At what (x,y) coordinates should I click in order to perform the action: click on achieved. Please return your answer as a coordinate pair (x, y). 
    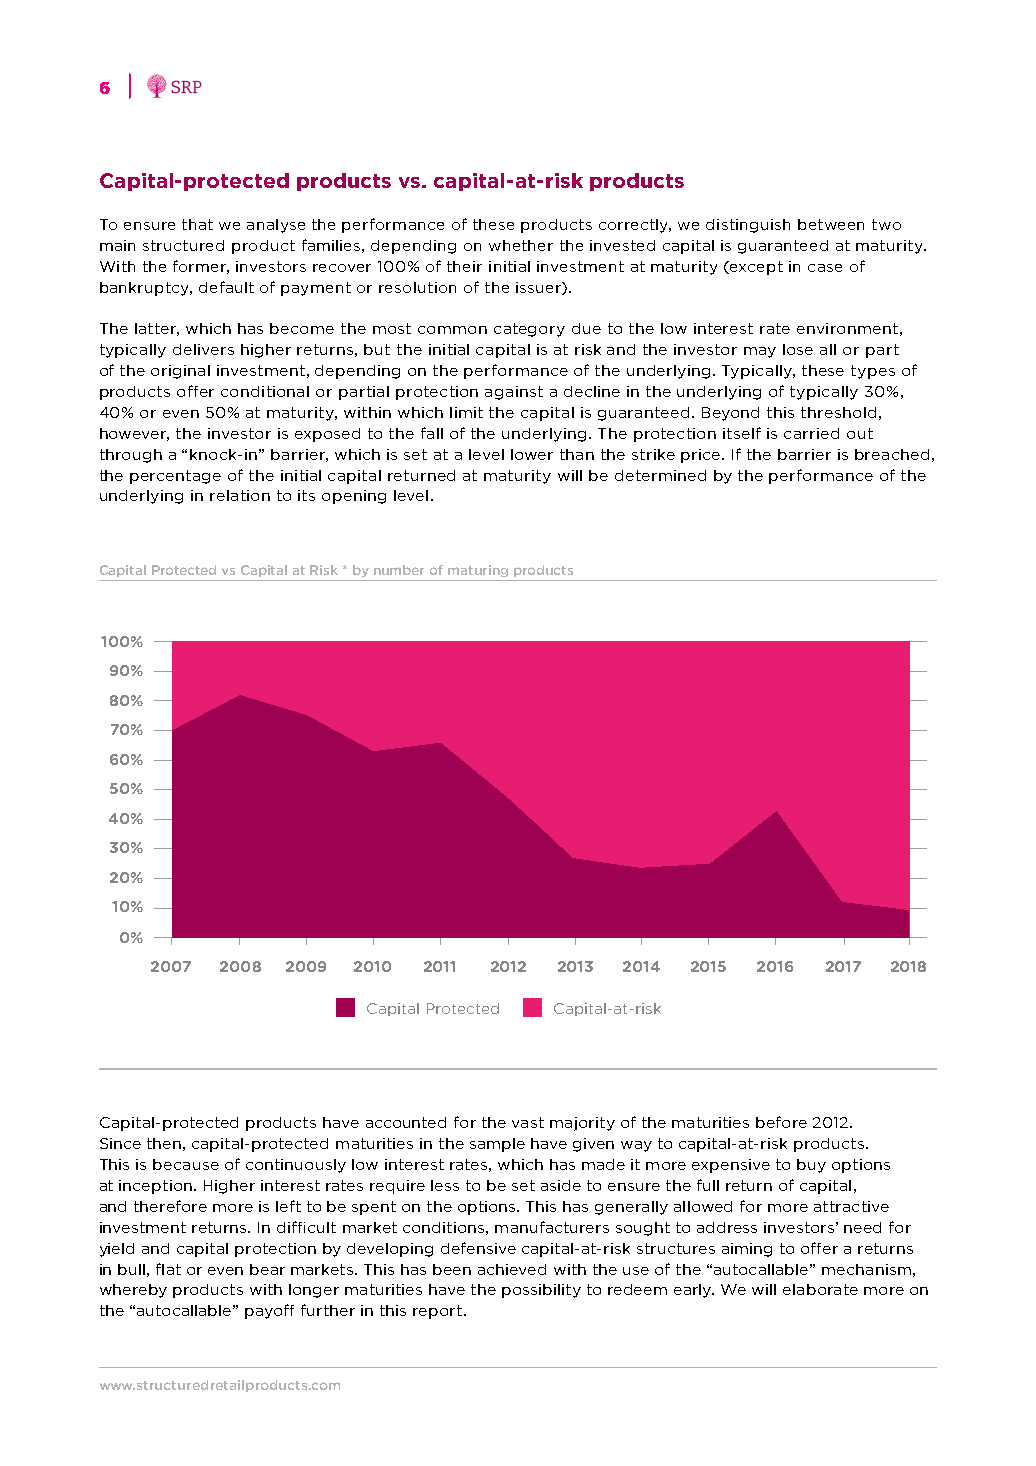
    Looking at the image, I should click on (512, 1269).
